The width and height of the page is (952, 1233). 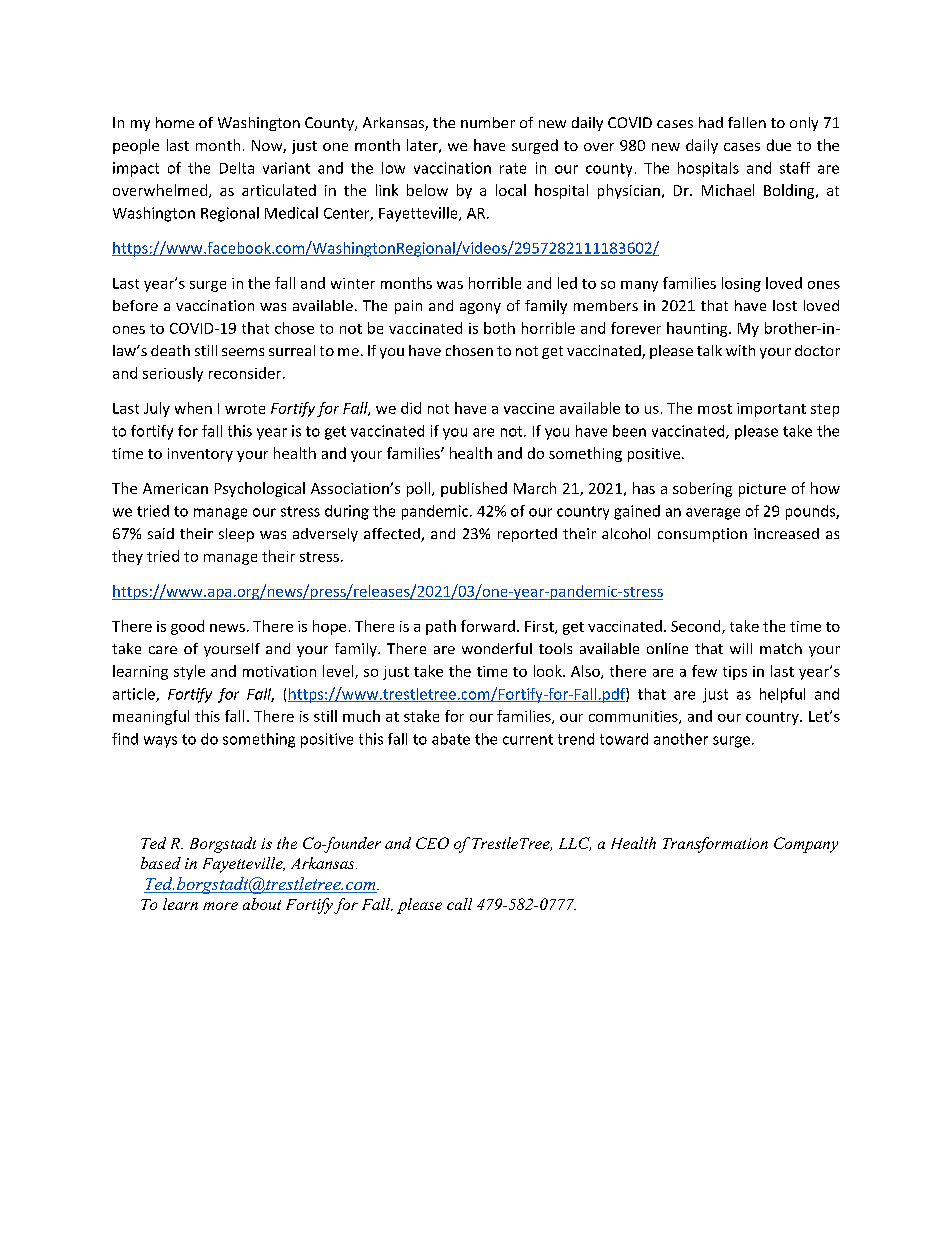 What do you see at coordinates (236, 535) in the page?
I see `sleep` at bounding box center [236, 535].
